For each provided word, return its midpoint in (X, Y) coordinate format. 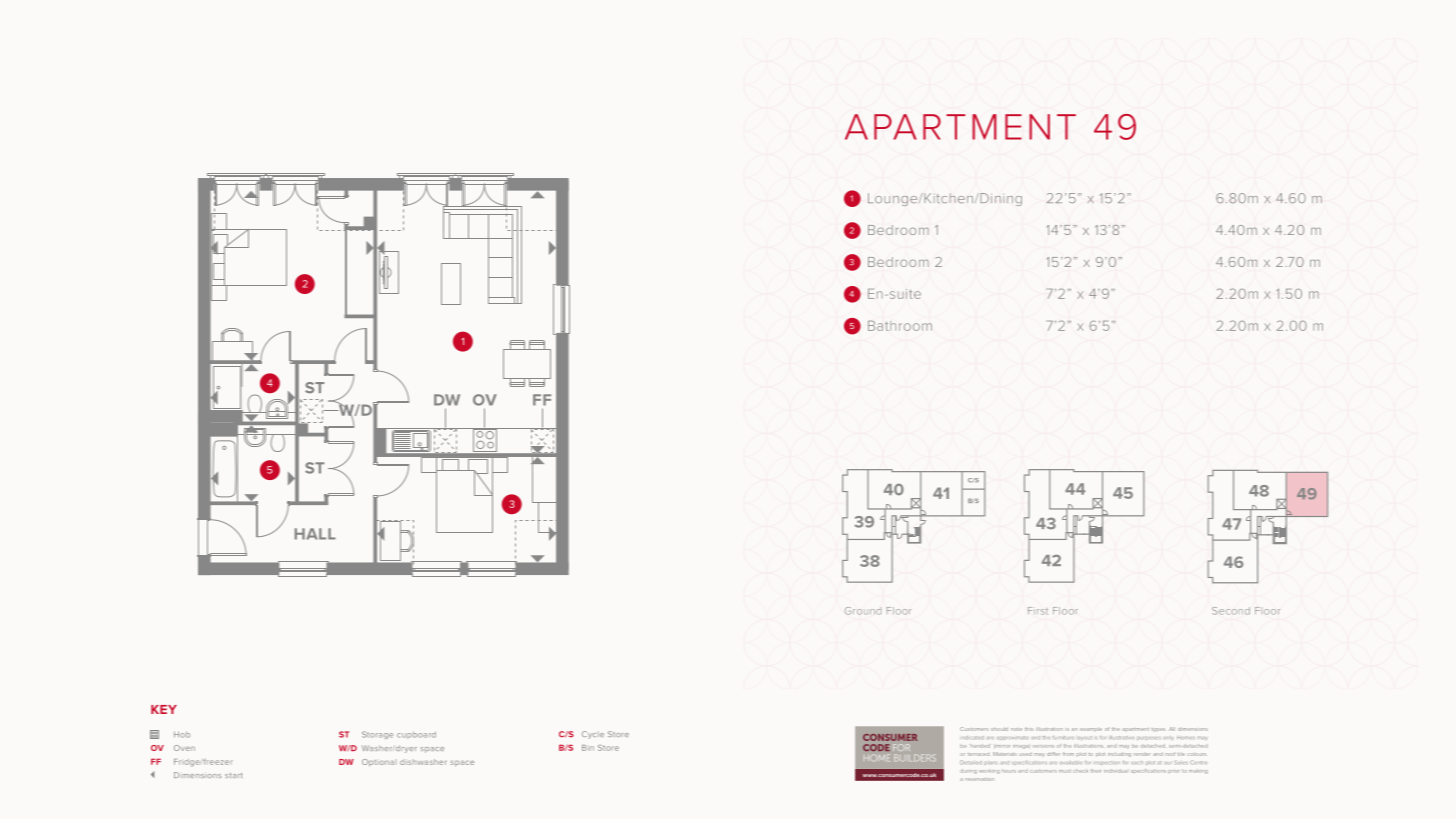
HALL (315, 534)
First (1038, 611)
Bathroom (900, 325)
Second (1231, 611)
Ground (863, 611)
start (234, 775)
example (1091, 729)
